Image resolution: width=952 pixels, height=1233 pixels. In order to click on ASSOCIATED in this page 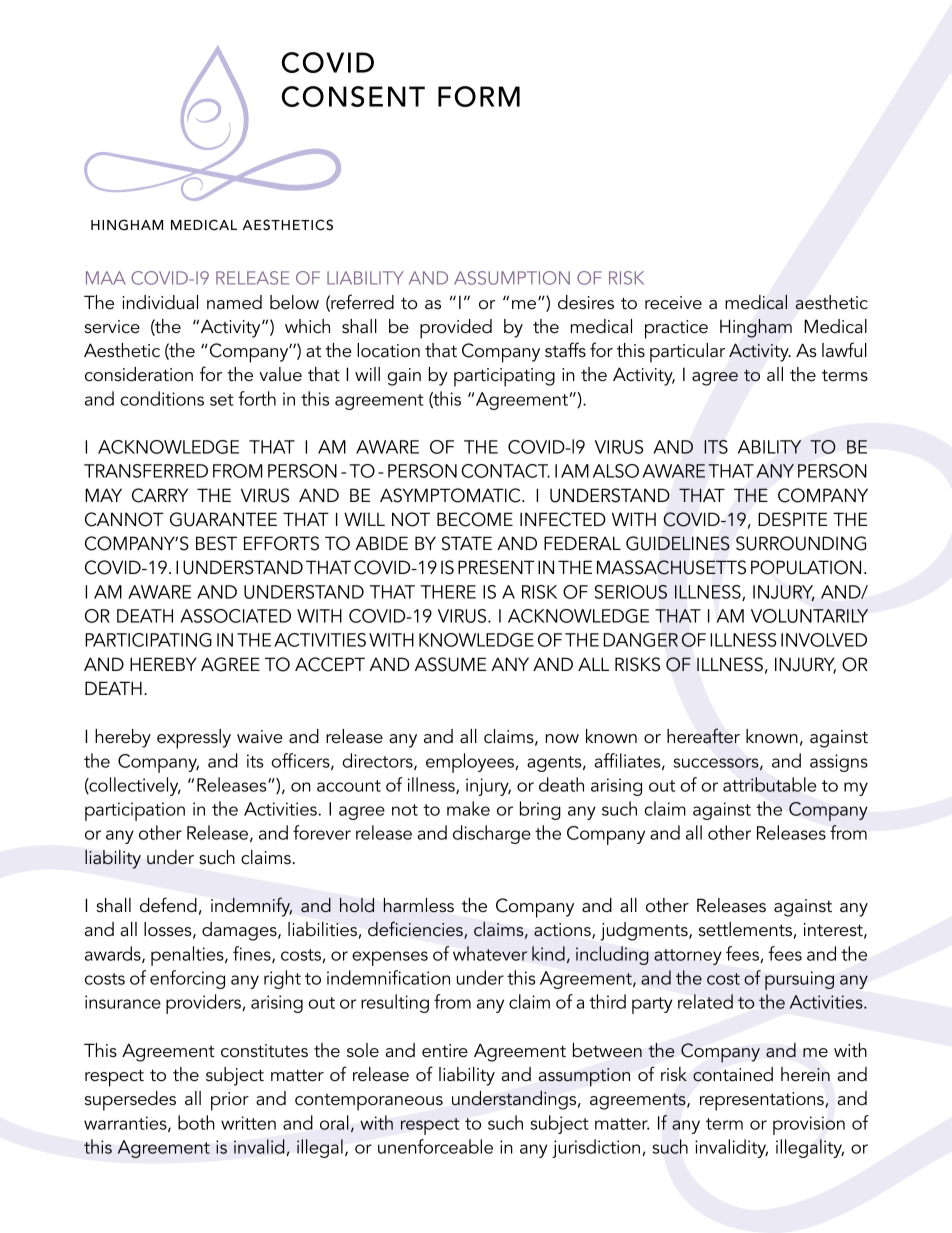, I will do `click(235, 616)`.
